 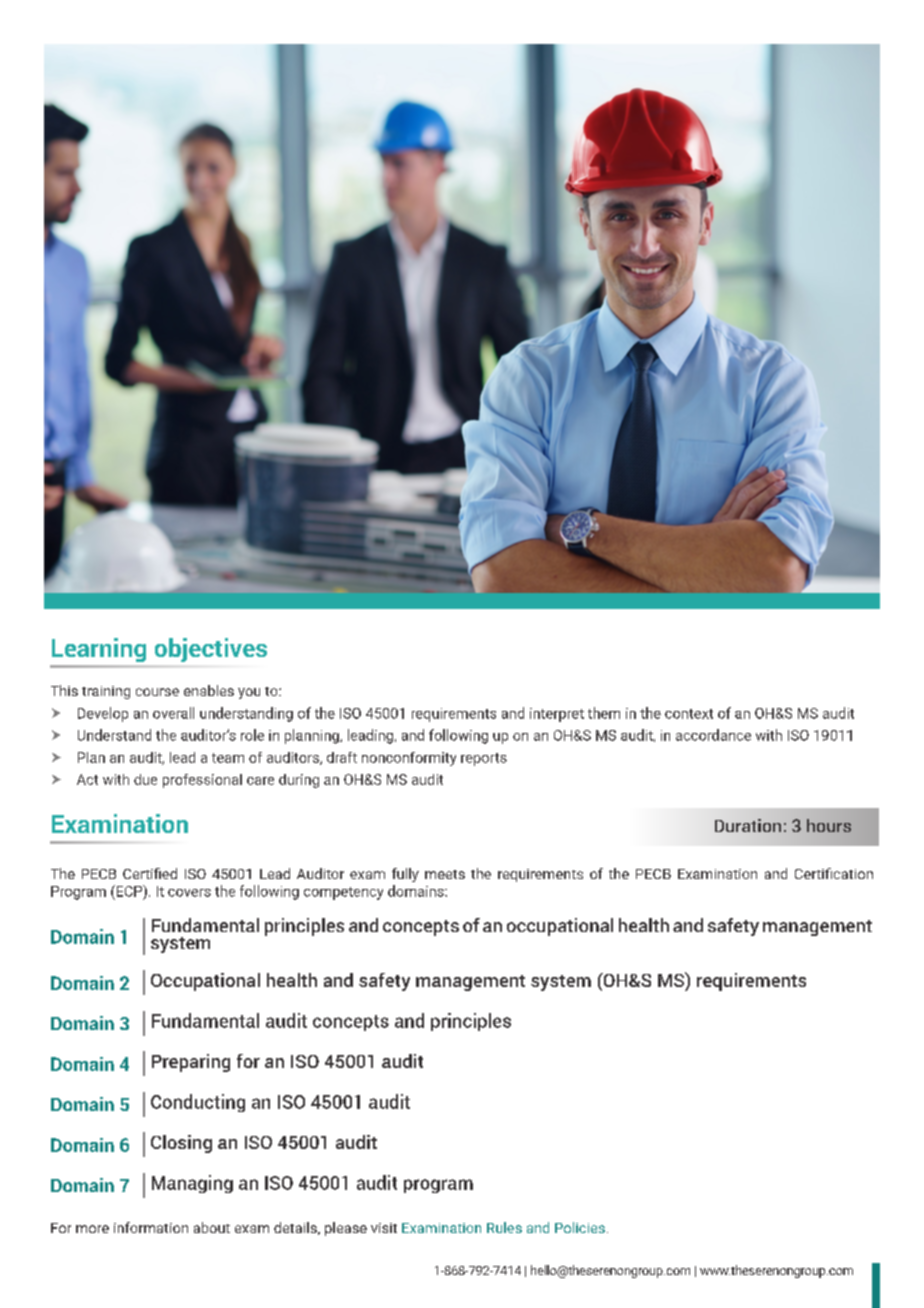 What do you see at coordinates (689, 714) in the image?
I see `context` at bounding box center [689, 714].
